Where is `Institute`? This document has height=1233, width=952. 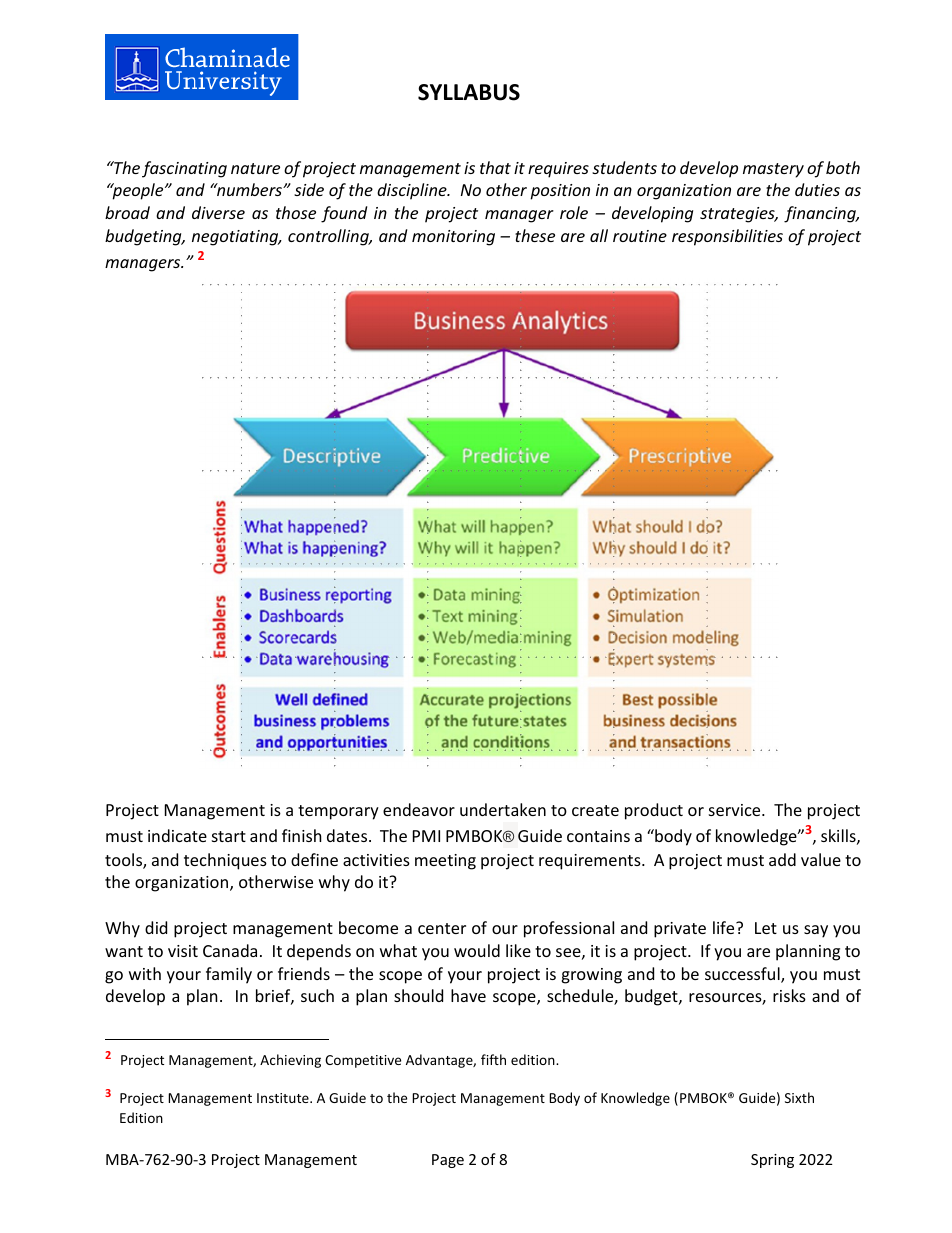 Institute is located at coordinates (284, 1098).
